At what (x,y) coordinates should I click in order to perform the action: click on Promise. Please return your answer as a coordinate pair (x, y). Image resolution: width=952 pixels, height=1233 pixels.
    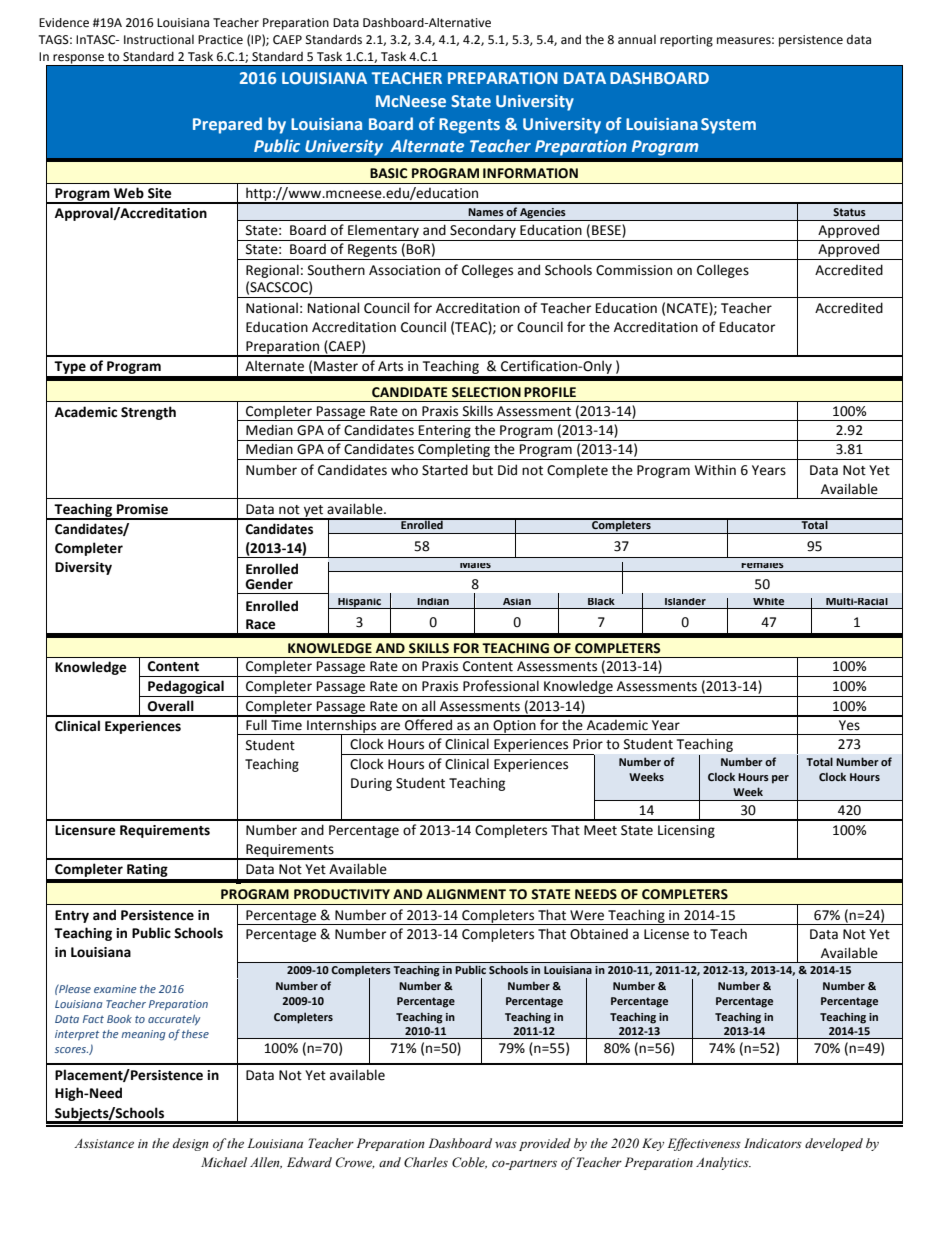
    Looking at the image, I should click on (142, 509).
